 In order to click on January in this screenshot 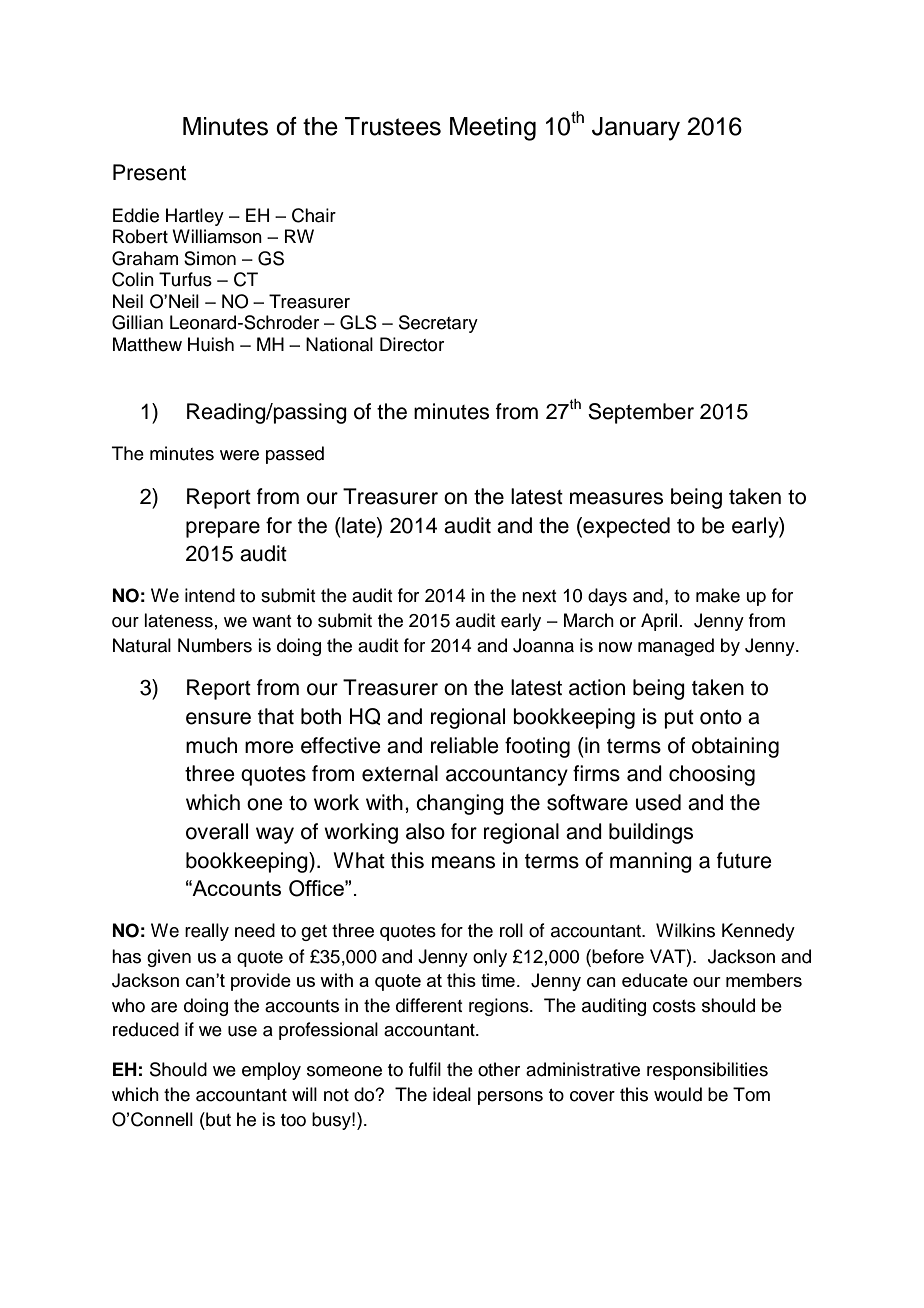, I will do `click(636, 129)`.
